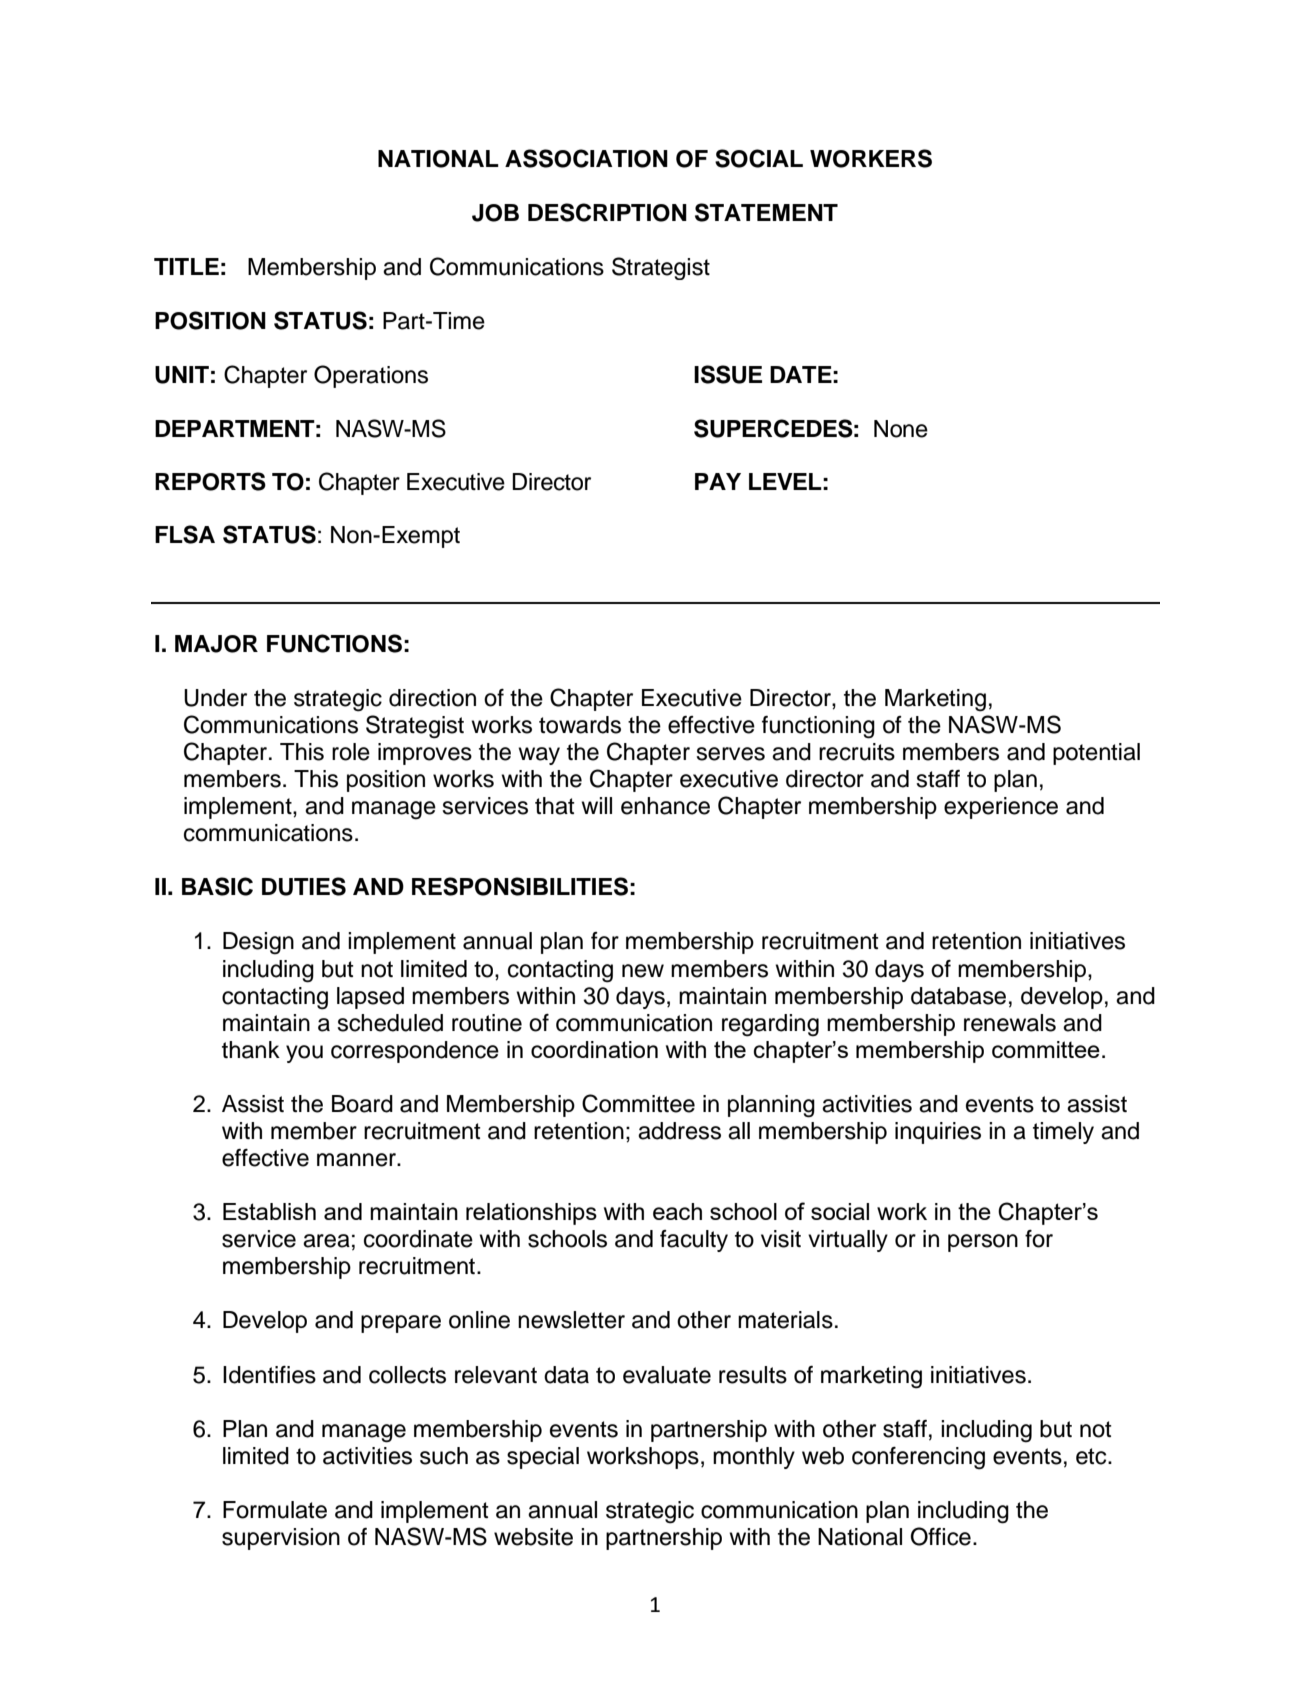 Image resolution: width=1310 pixels, height=1695 pixels. Describe the element at coordinates (275, 1510) in the screenshot. I see `Formulate` at that location.
